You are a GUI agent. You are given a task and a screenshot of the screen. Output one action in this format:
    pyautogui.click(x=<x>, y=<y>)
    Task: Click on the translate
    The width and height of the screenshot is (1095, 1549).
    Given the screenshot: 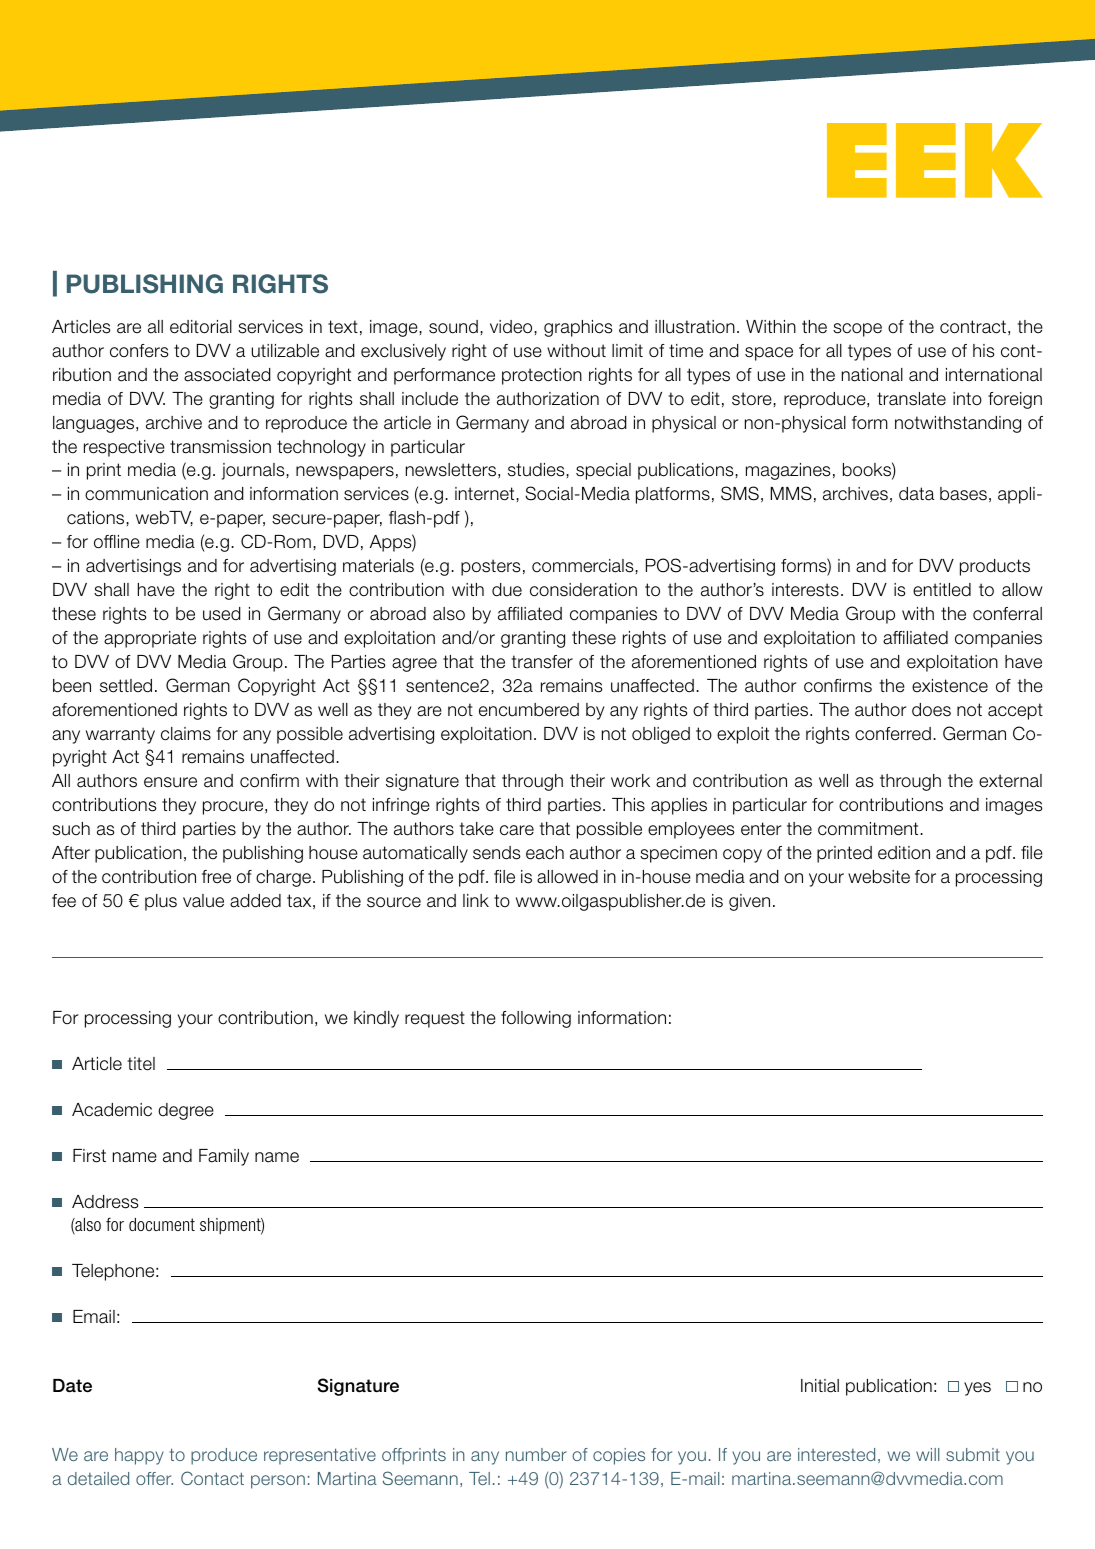 What is the action you would take?
    pyautogui.click(x=911, y=399)
